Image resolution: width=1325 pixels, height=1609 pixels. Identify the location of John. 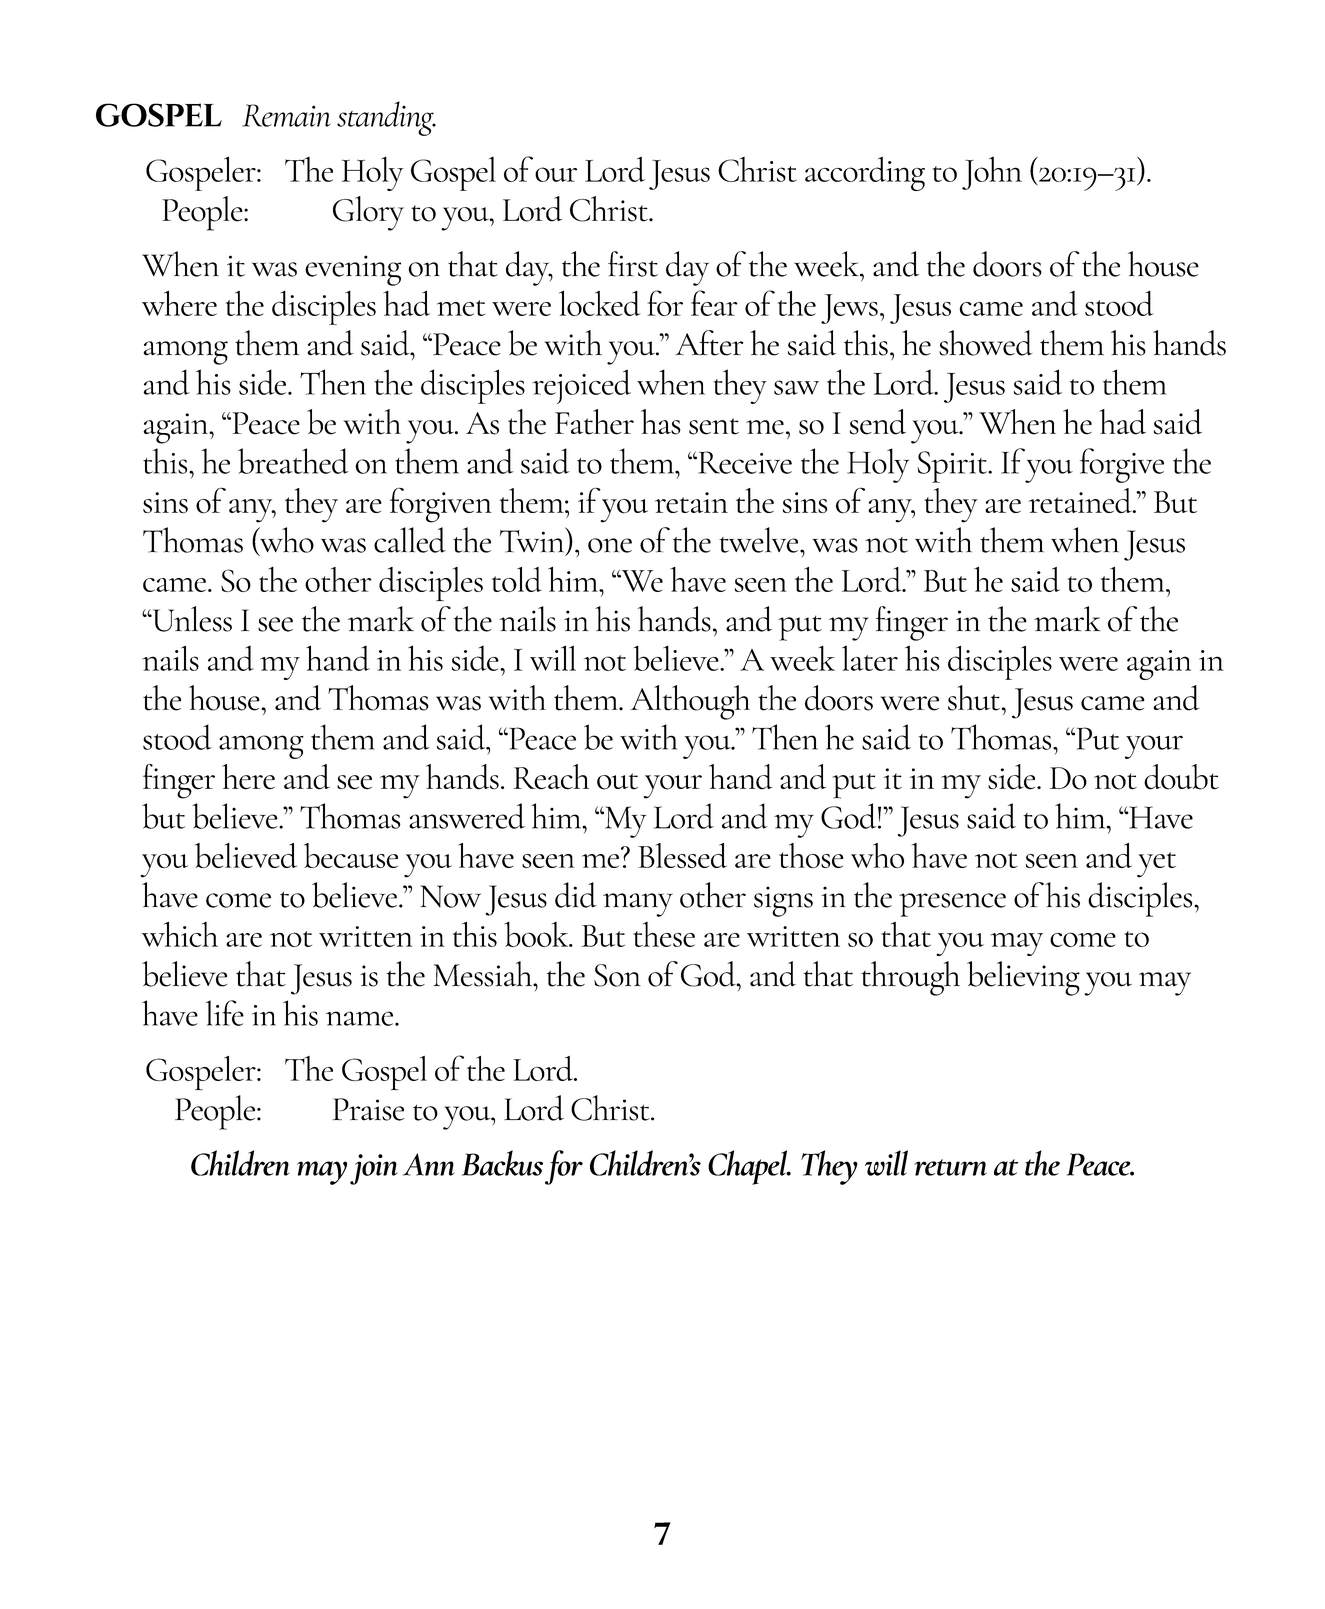
(992, 173).
